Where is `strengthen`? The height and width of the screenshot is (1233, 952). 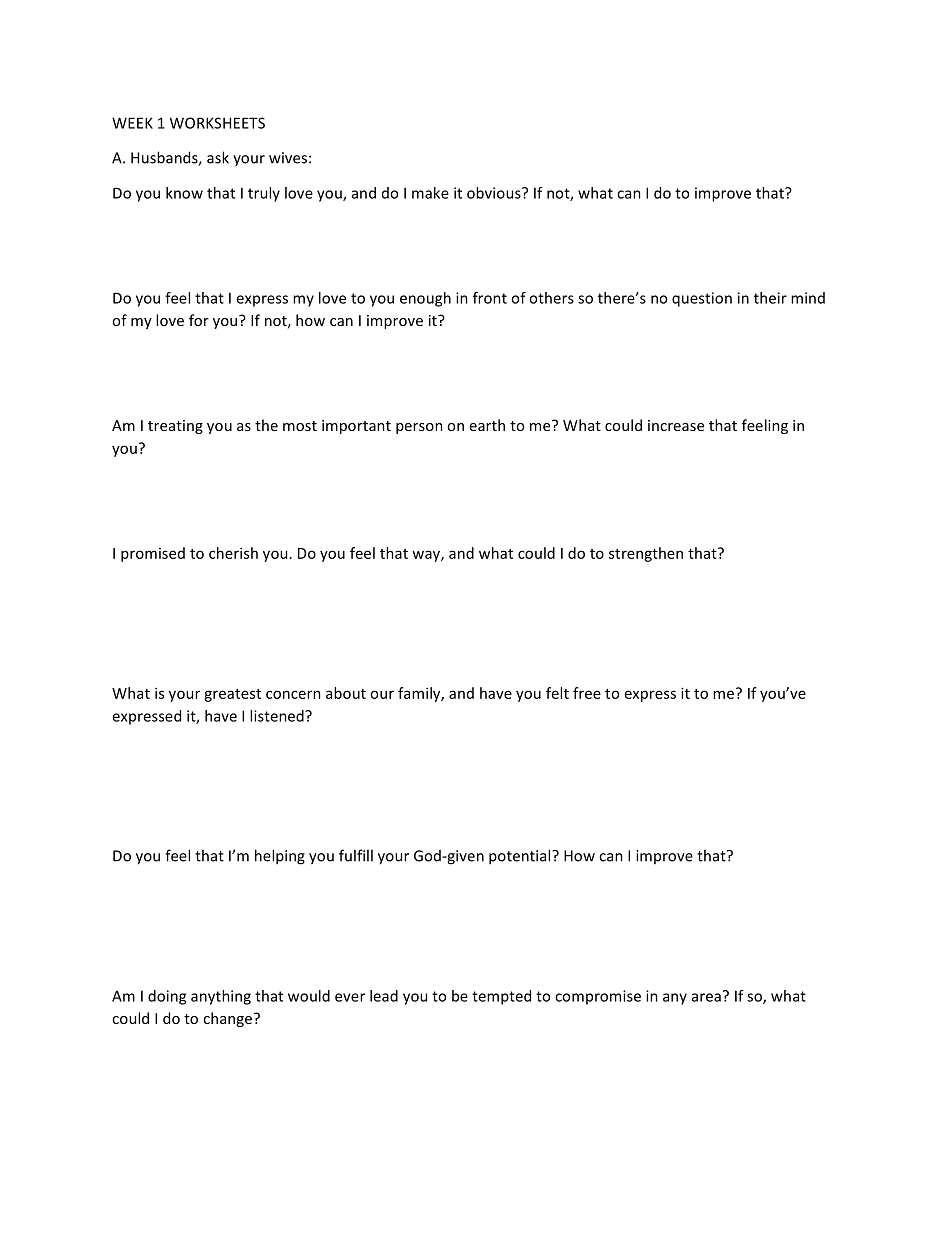
strengthen is located at coordinates (646, 554).
